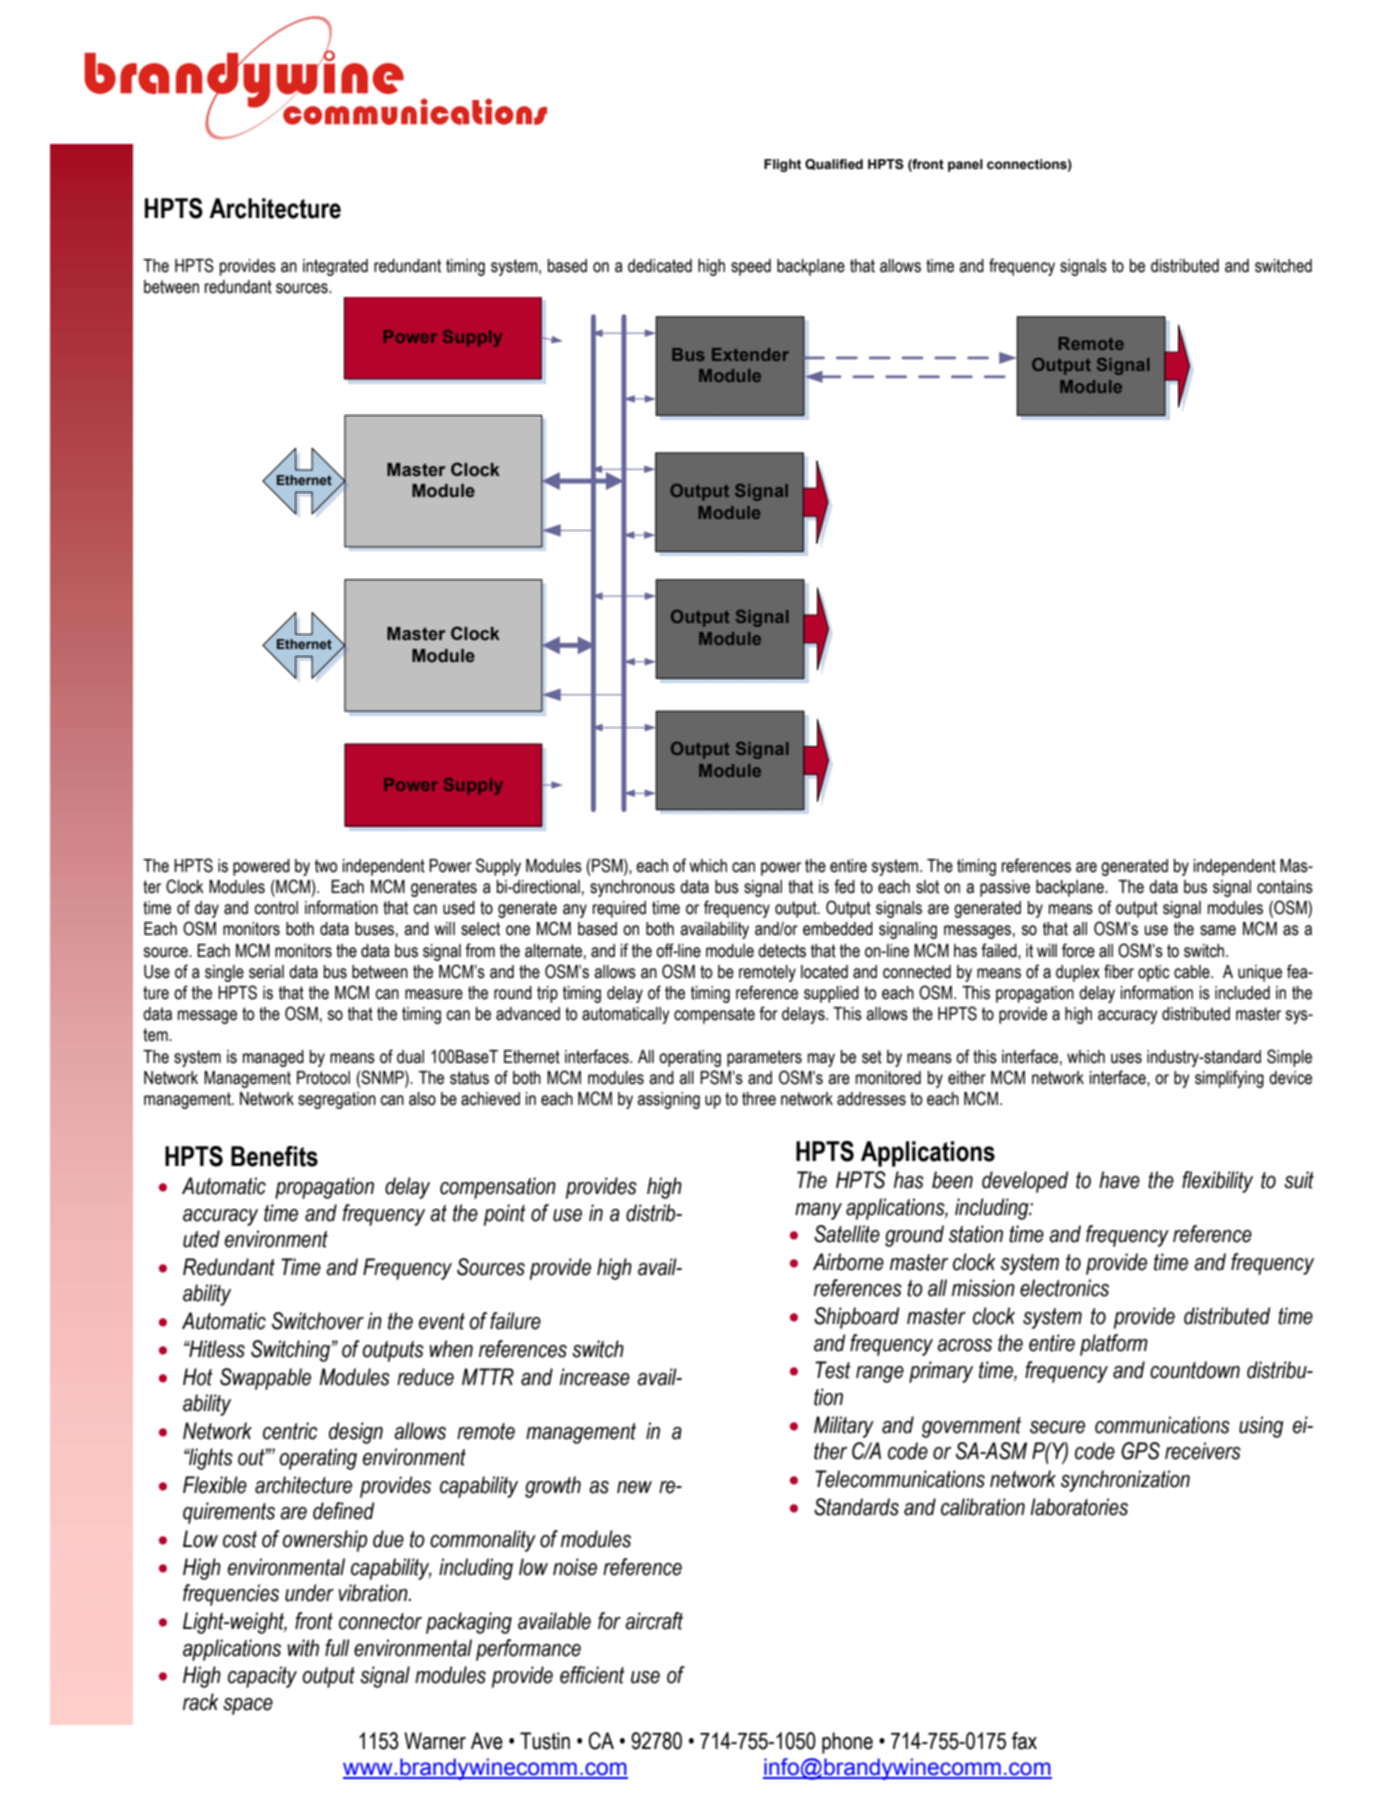  What do you see at coordinates (1154, 973) in the screenshot?
I see `optic` at bounding box center [1154, 973].
